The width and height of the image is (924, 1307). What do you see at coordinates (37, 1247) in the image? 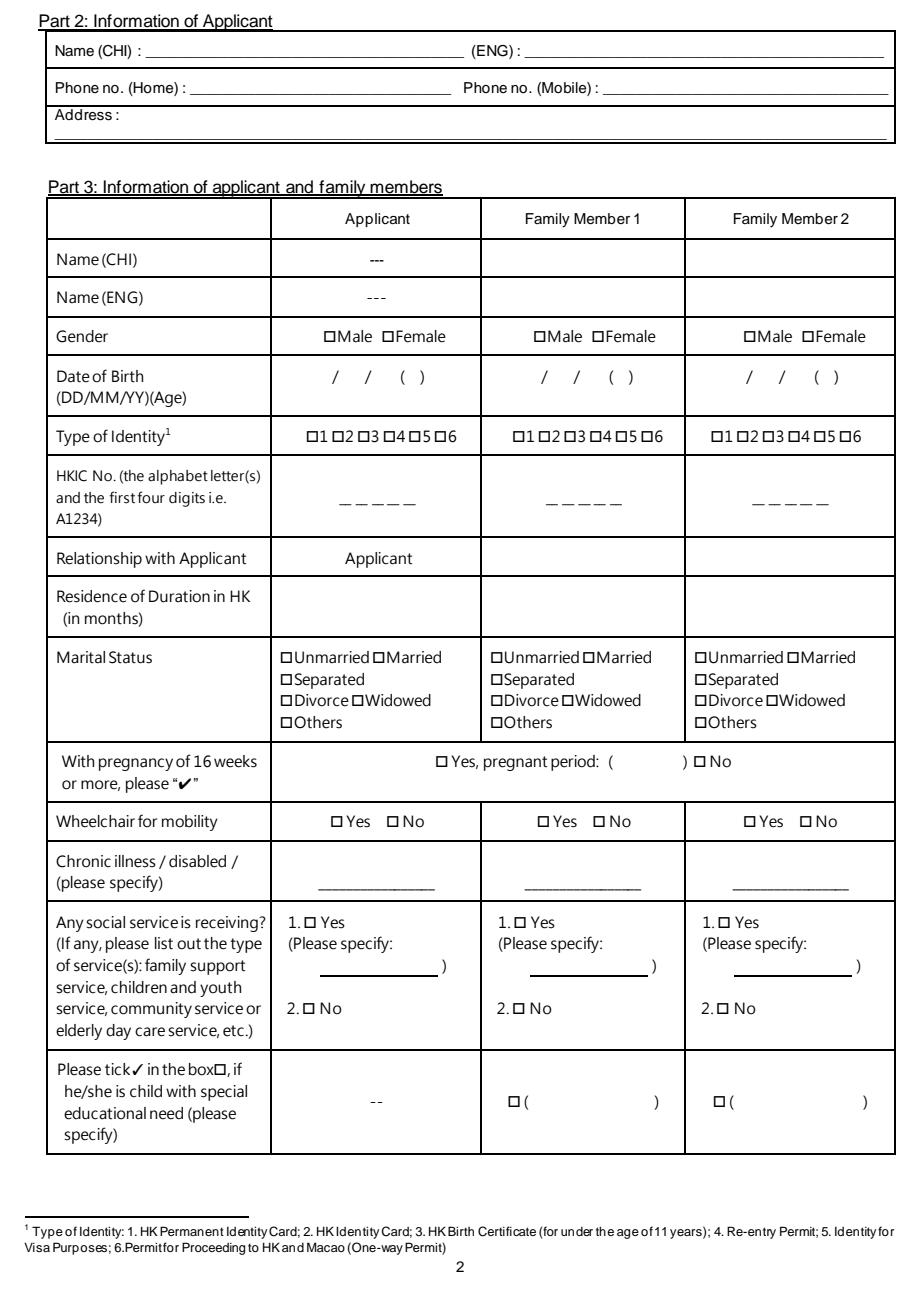
I see `Visa` at bounding box center [37, 1247].
